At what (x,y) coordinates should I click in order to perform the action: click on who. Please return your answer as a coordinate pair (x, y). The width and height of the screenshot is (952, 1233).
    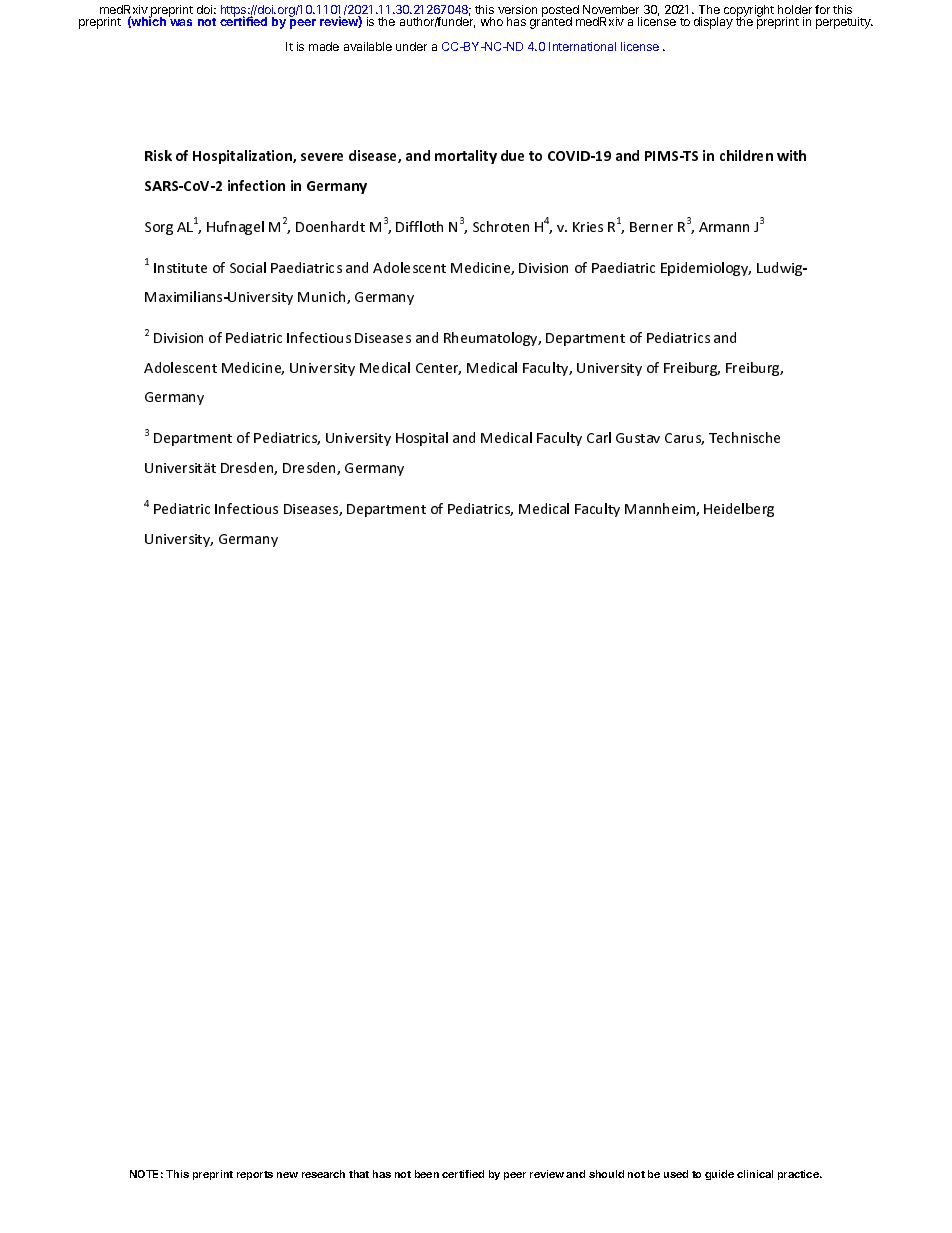
    Looking at the image, I should click on (492, 21).
